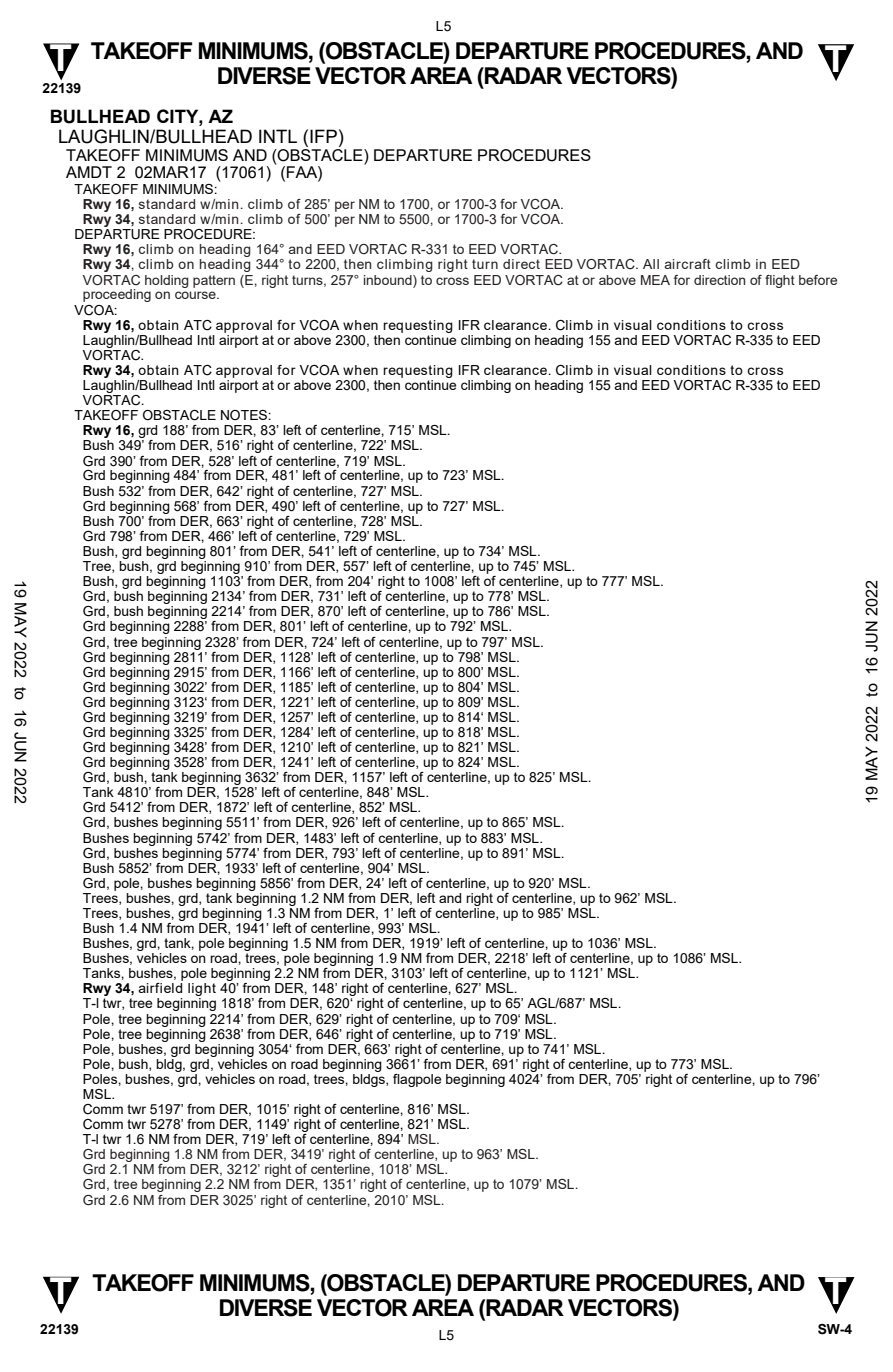 Image resolution: width=893 pixels, height=1372 pixels. I want to click on inbound, so click(389, 280).
